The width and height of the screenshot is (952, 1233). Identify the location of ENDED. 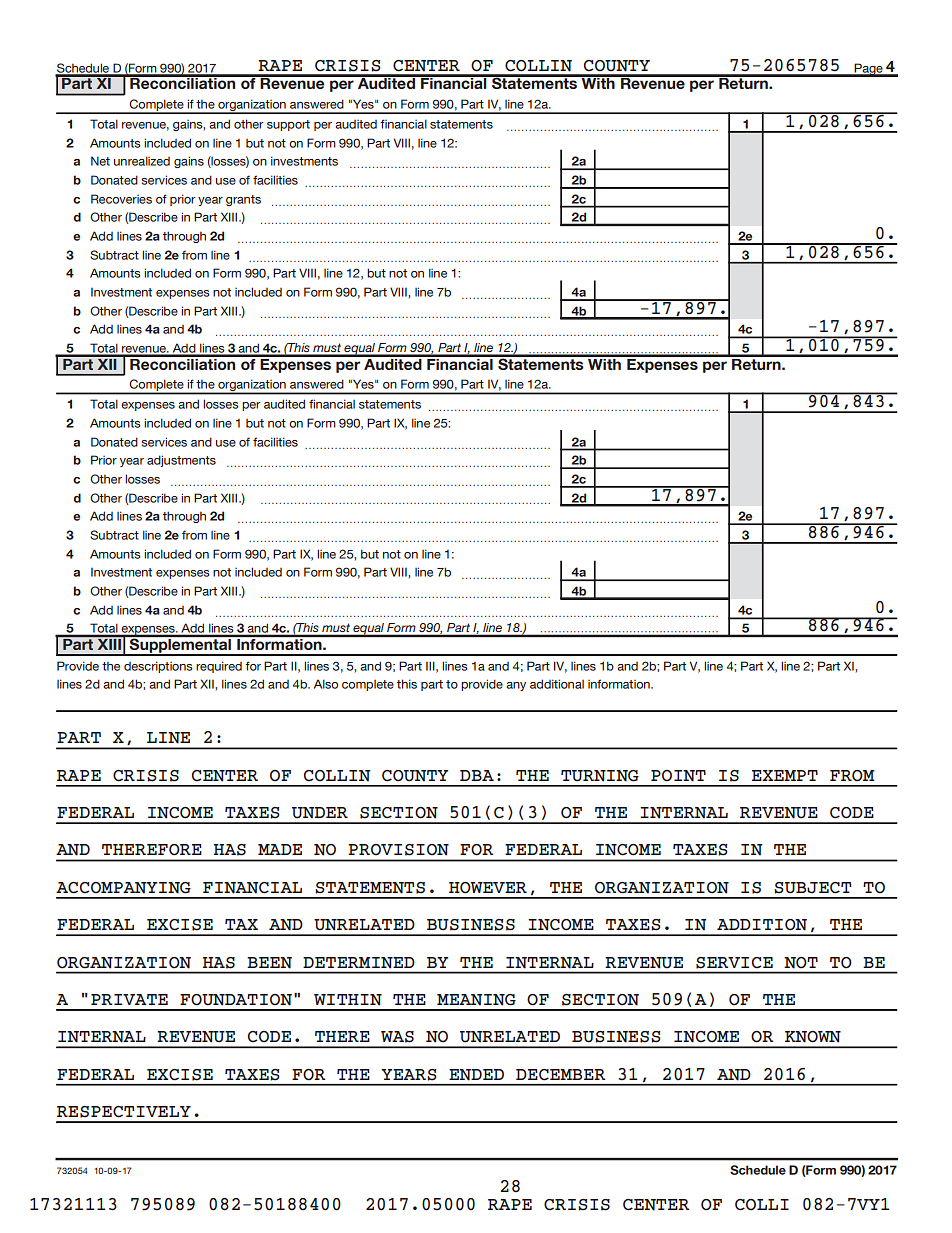
(476, 1075).
